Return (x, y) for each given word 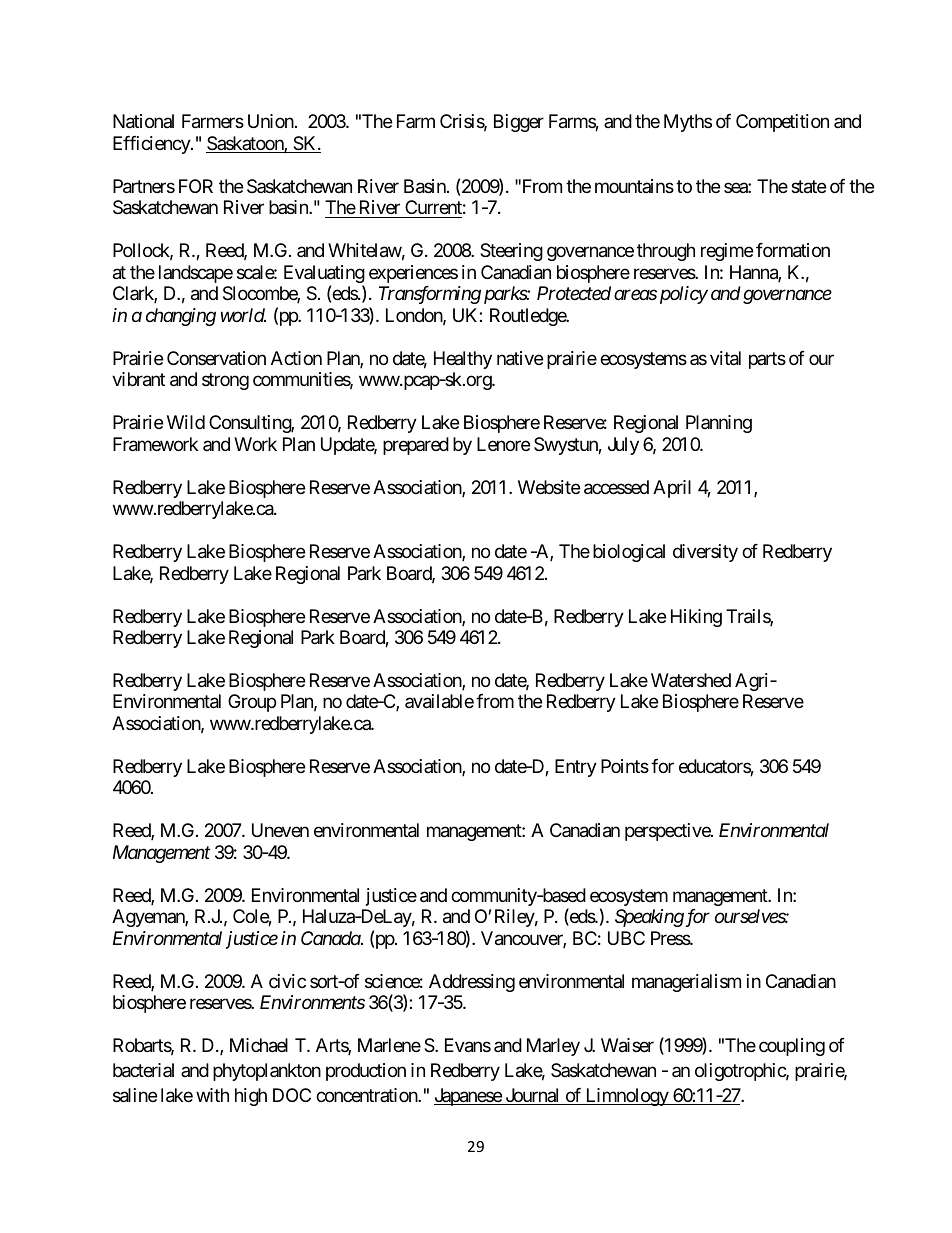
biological (629, 553)
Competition (782, 123)
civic (287, 981)
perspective (668, 832)
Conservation (216, 358)
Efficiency (152, 145)
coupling (792, 1047)
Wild (186, 422)
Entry (576, 768)
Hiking (696, 618)
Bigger (519, 123)
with (212, 1095)
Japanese (468, 1097)
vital (725, 358)
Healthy (463, 360)
